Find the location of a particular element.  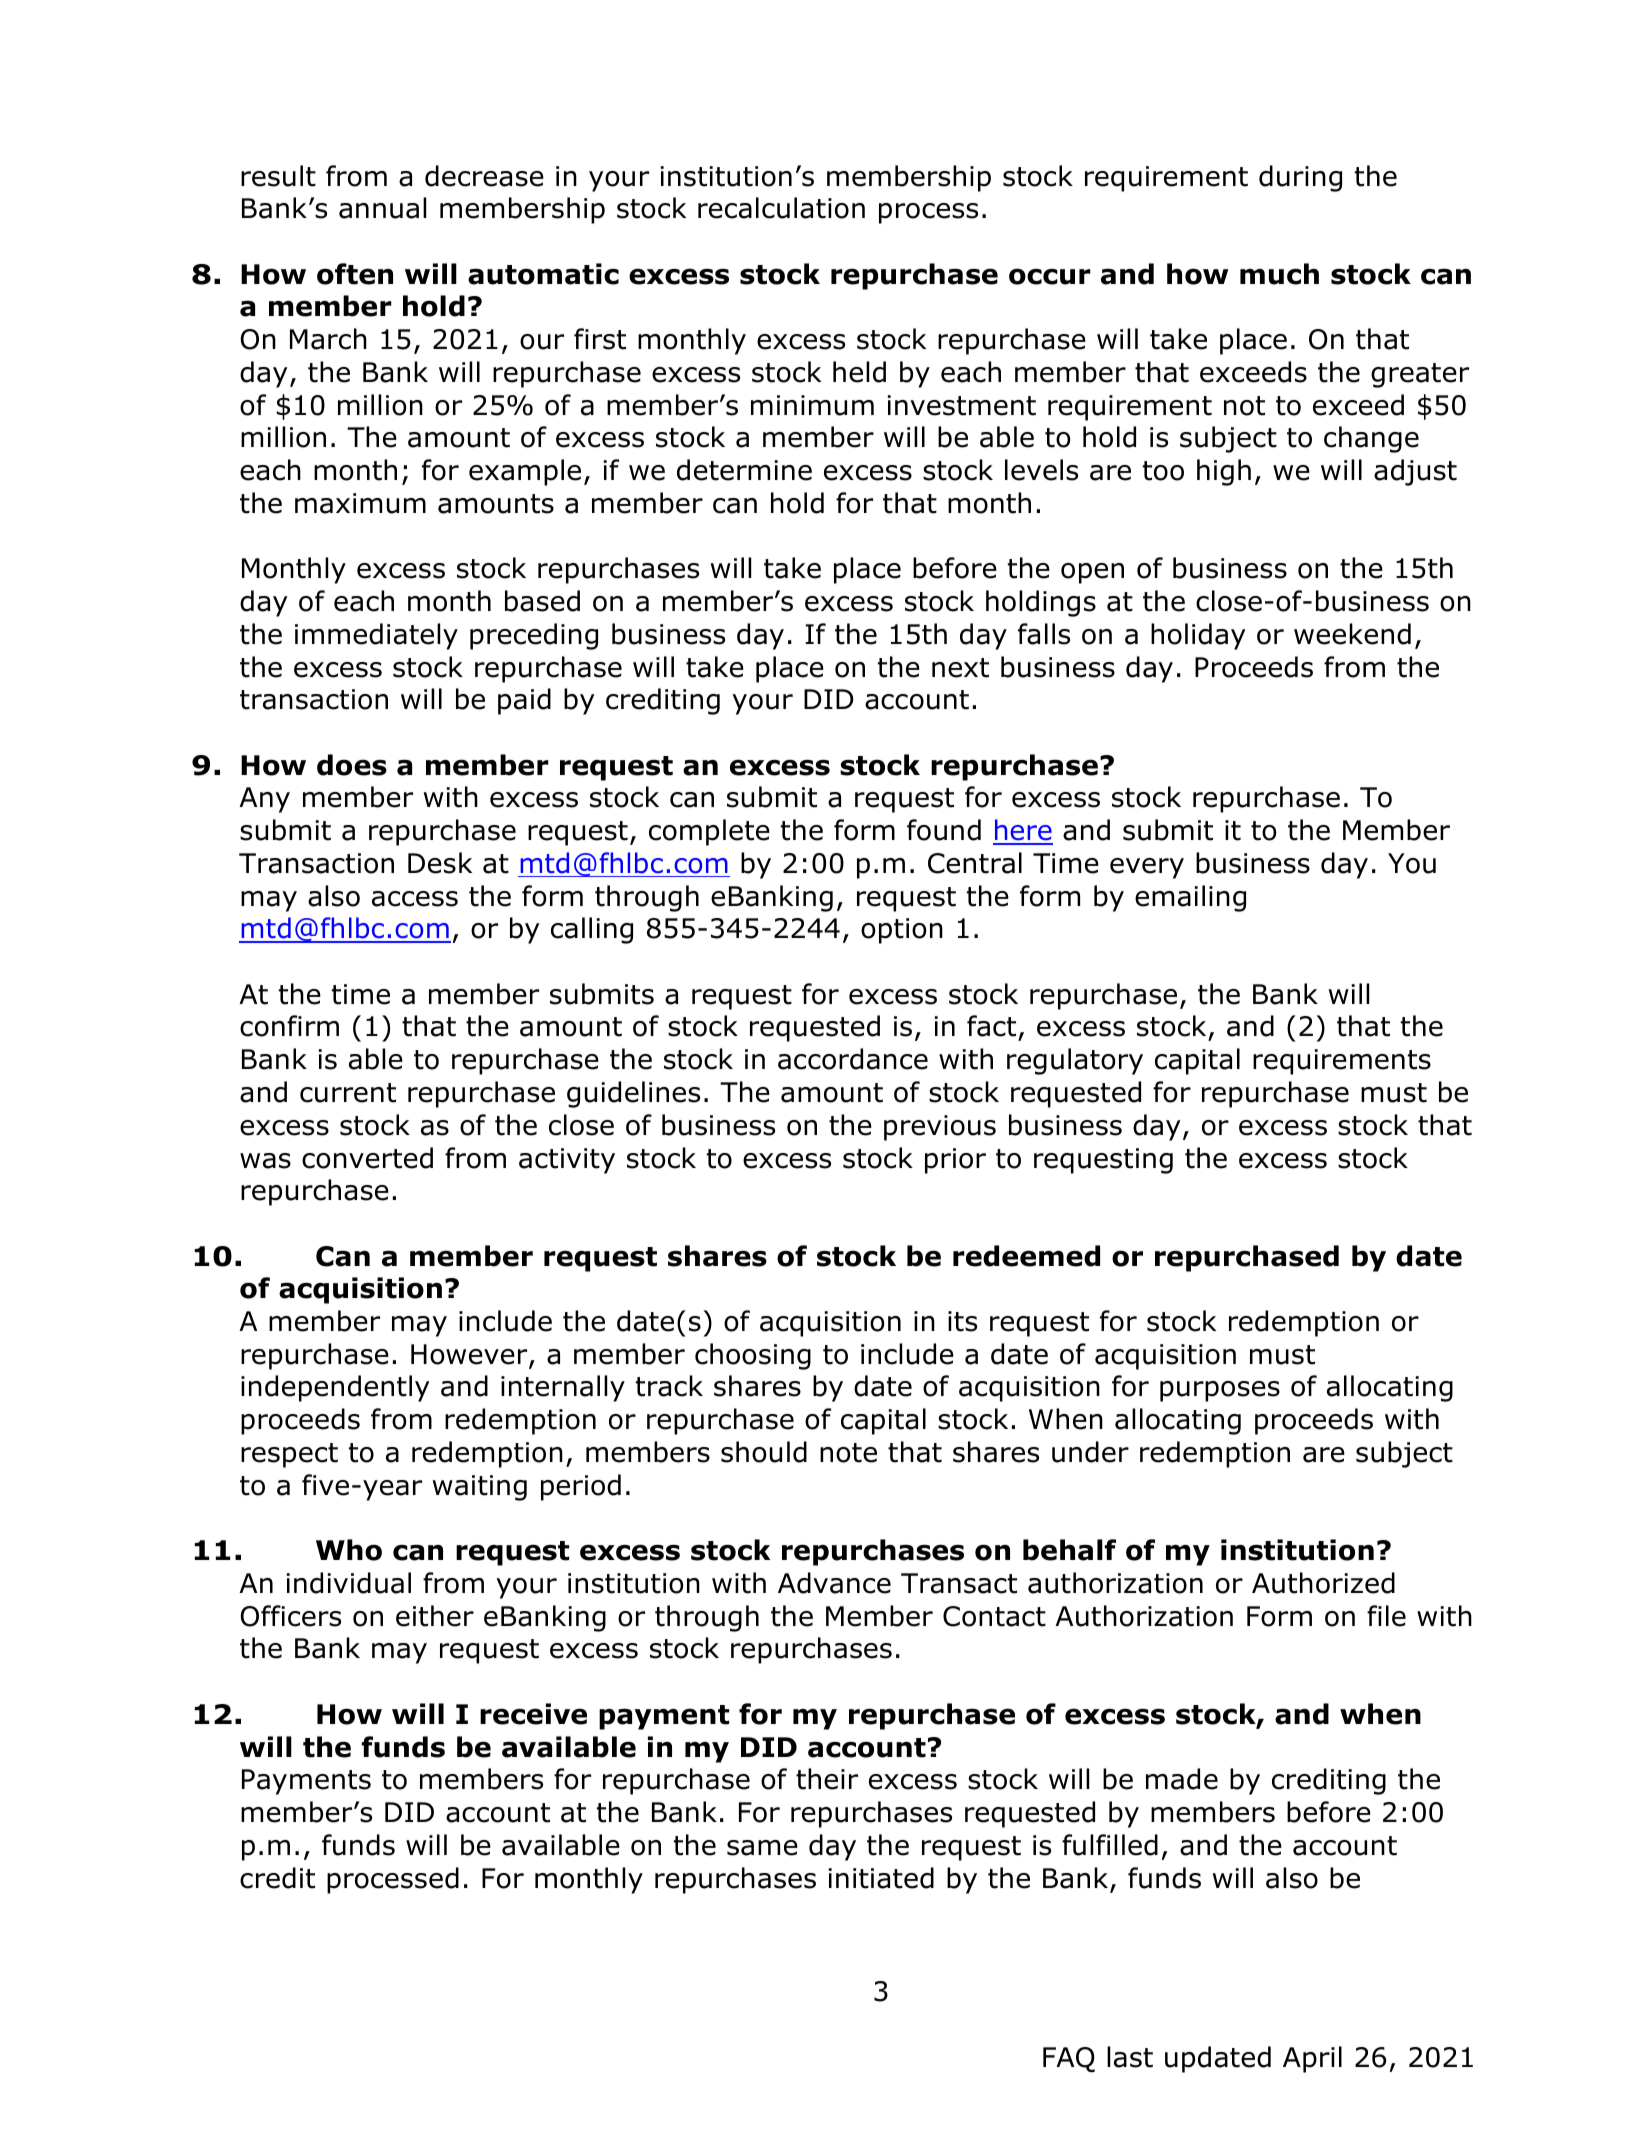

accordance is located at coordinates (853, 1059).
